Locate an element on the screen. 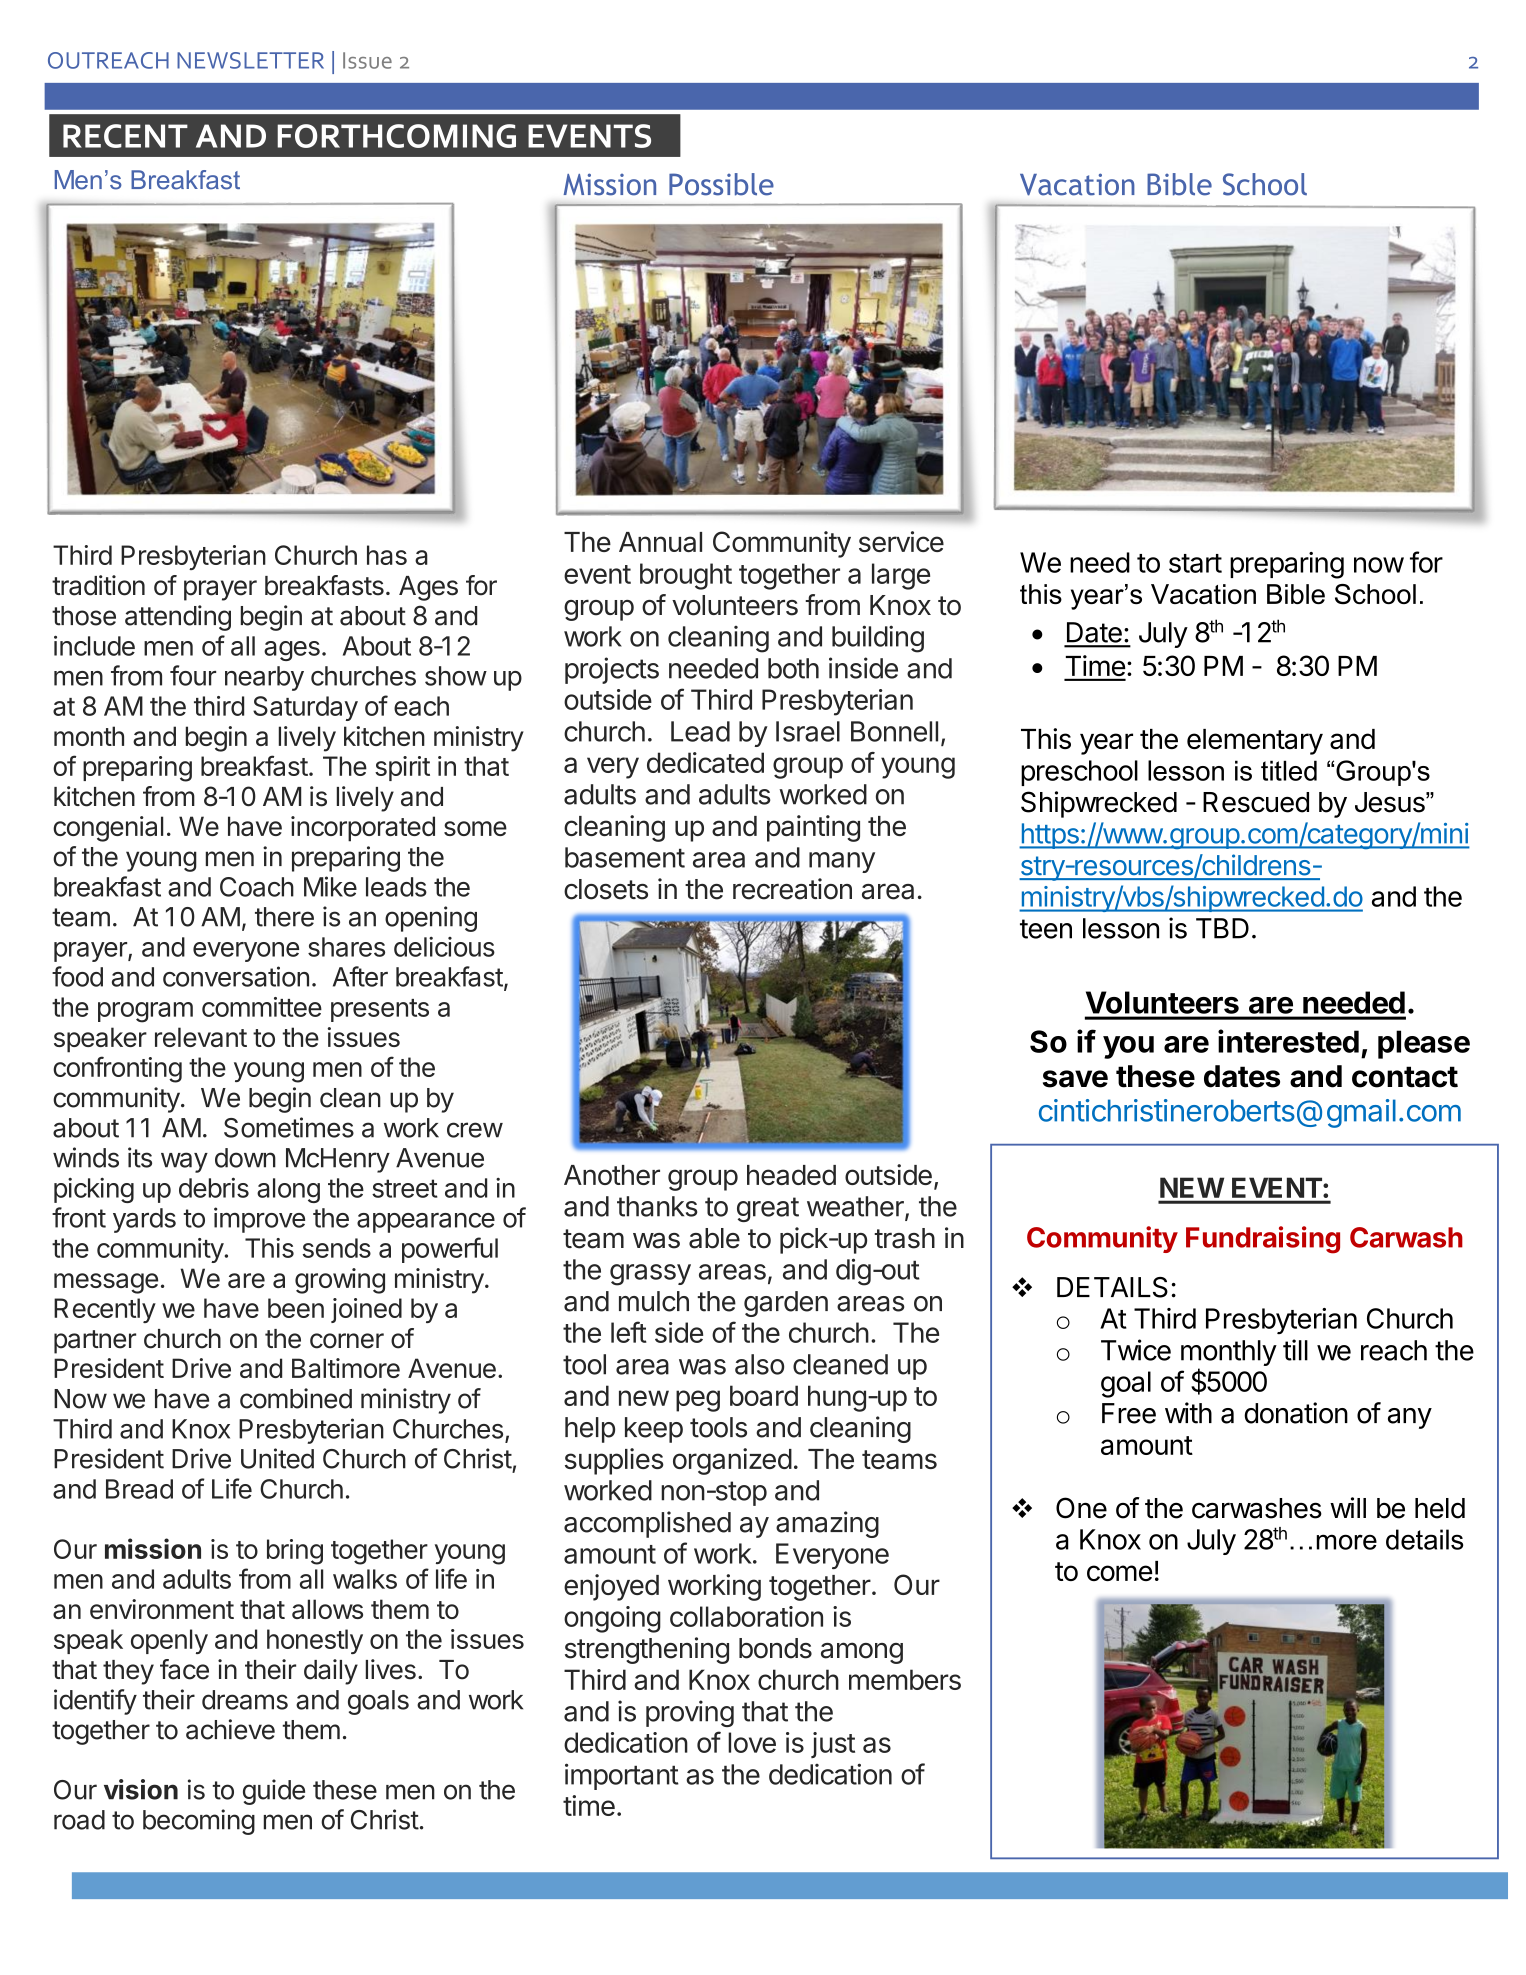 The height and width of the screenshot is (1975, 1526). headed is located at coordinates (791, 1175).
